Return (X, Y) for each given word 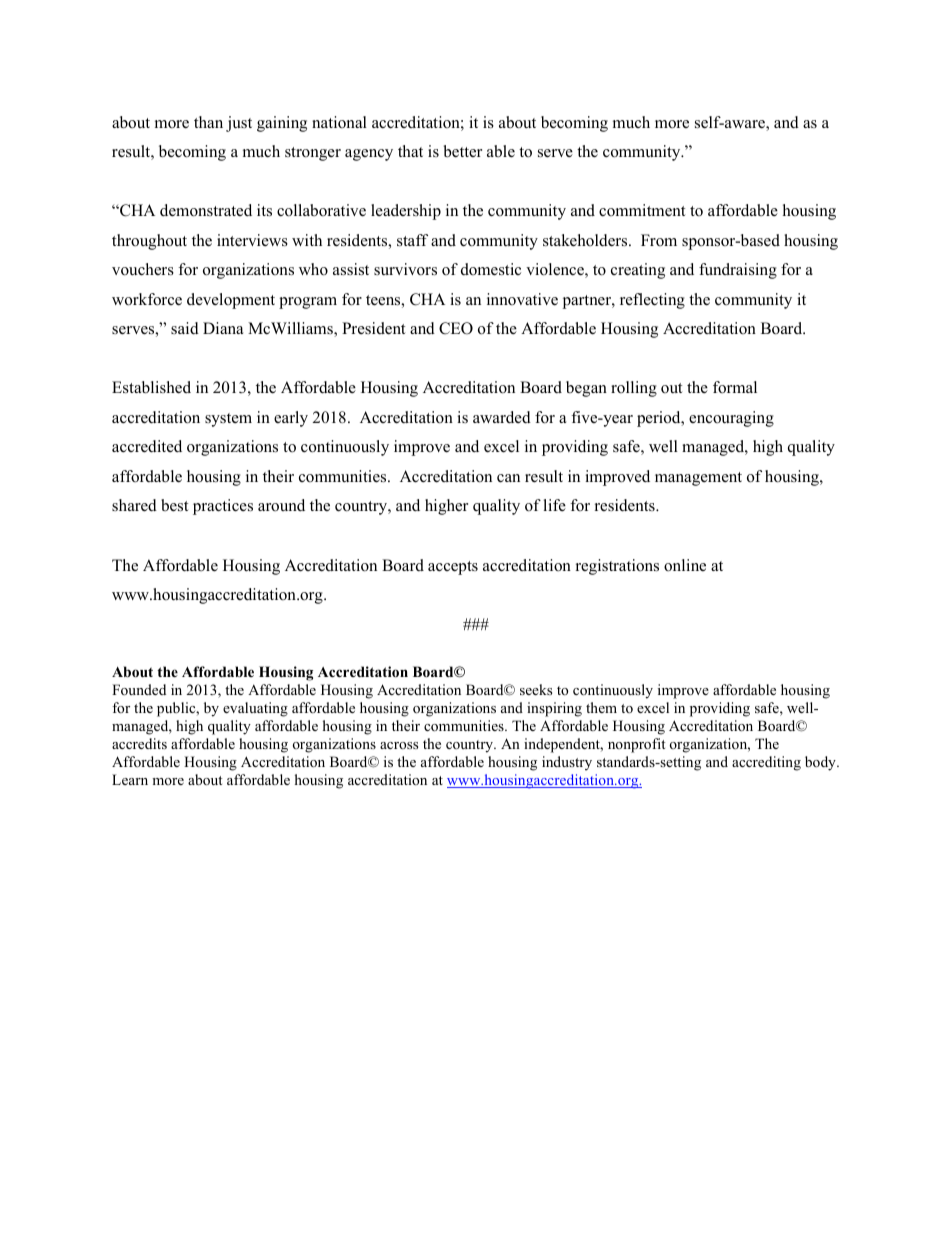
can (508, 478)
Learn (130, 779)
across (399, 745)
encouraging (731, 419)
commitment (642, 210)
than (208, 122)
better (463, 151)
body (821, 763)
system (228, 420)
